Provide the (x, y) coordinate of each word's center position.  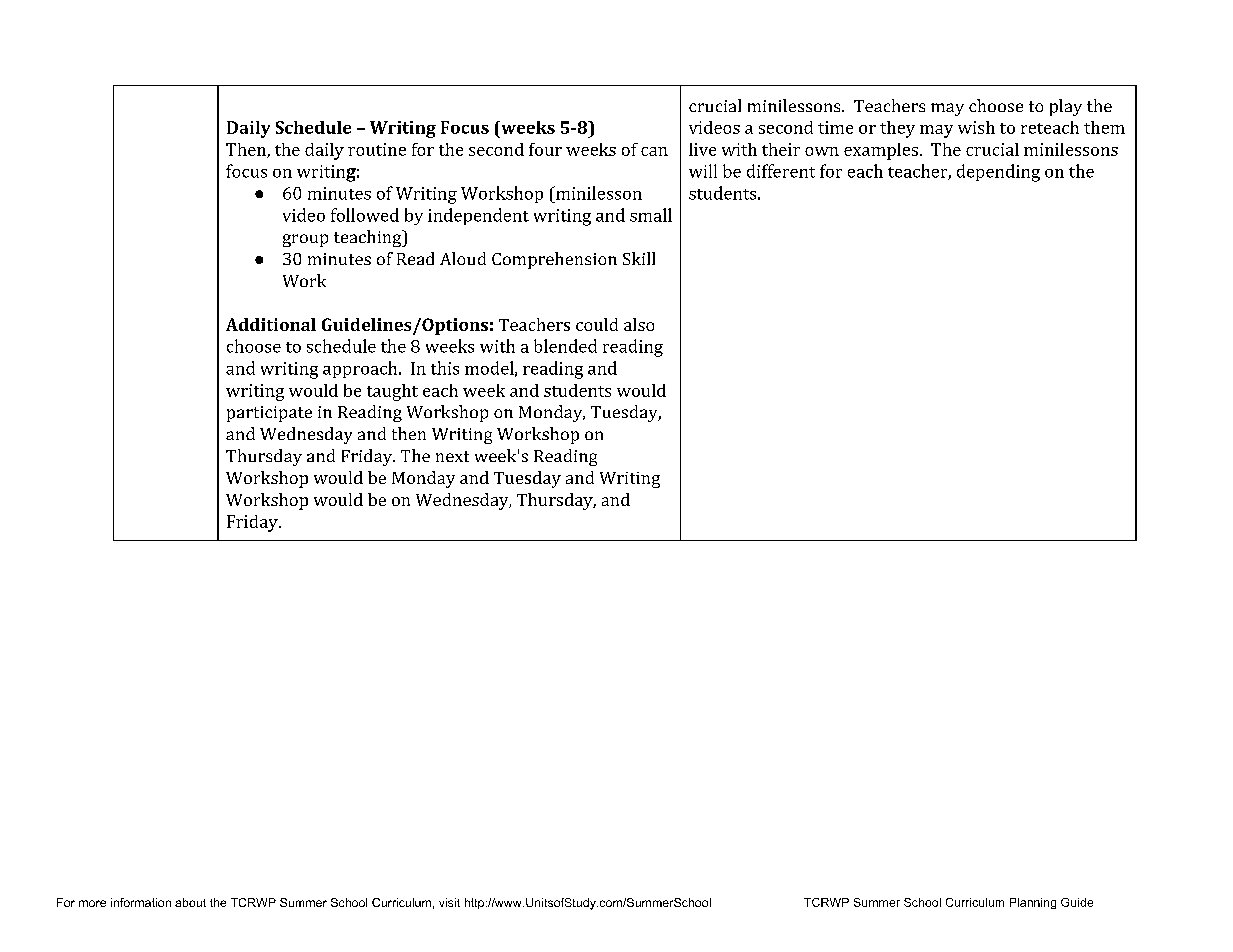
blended (565, 346)
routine (377, 149)
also (639, 324)
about (190, 902)
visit (449, 902)
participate (269, 414)
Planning (1033, 903)
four (545, 149)
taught (392, 392)
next (452, 456)
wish (976, 127)
